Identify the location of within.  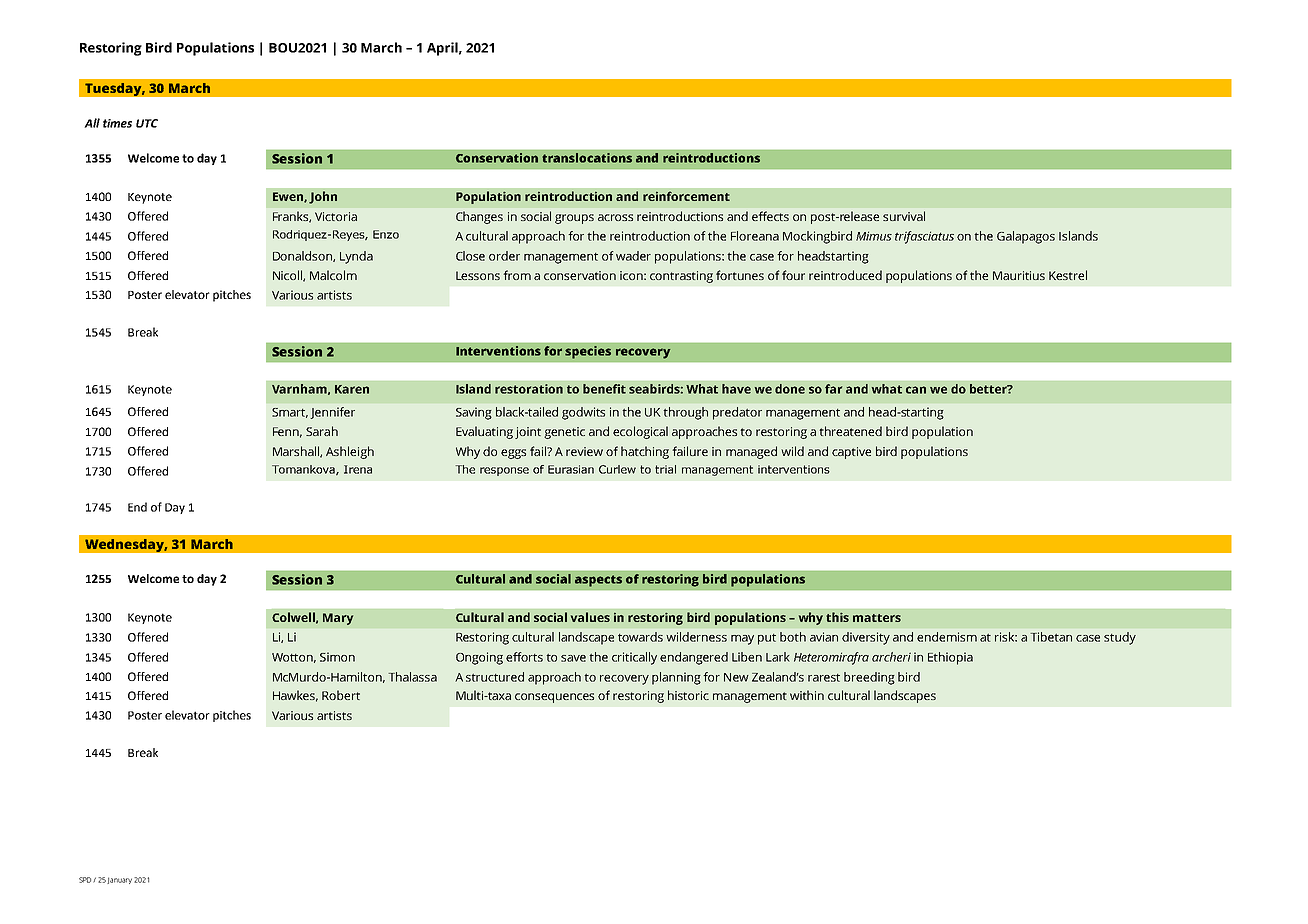
(807, 695).
